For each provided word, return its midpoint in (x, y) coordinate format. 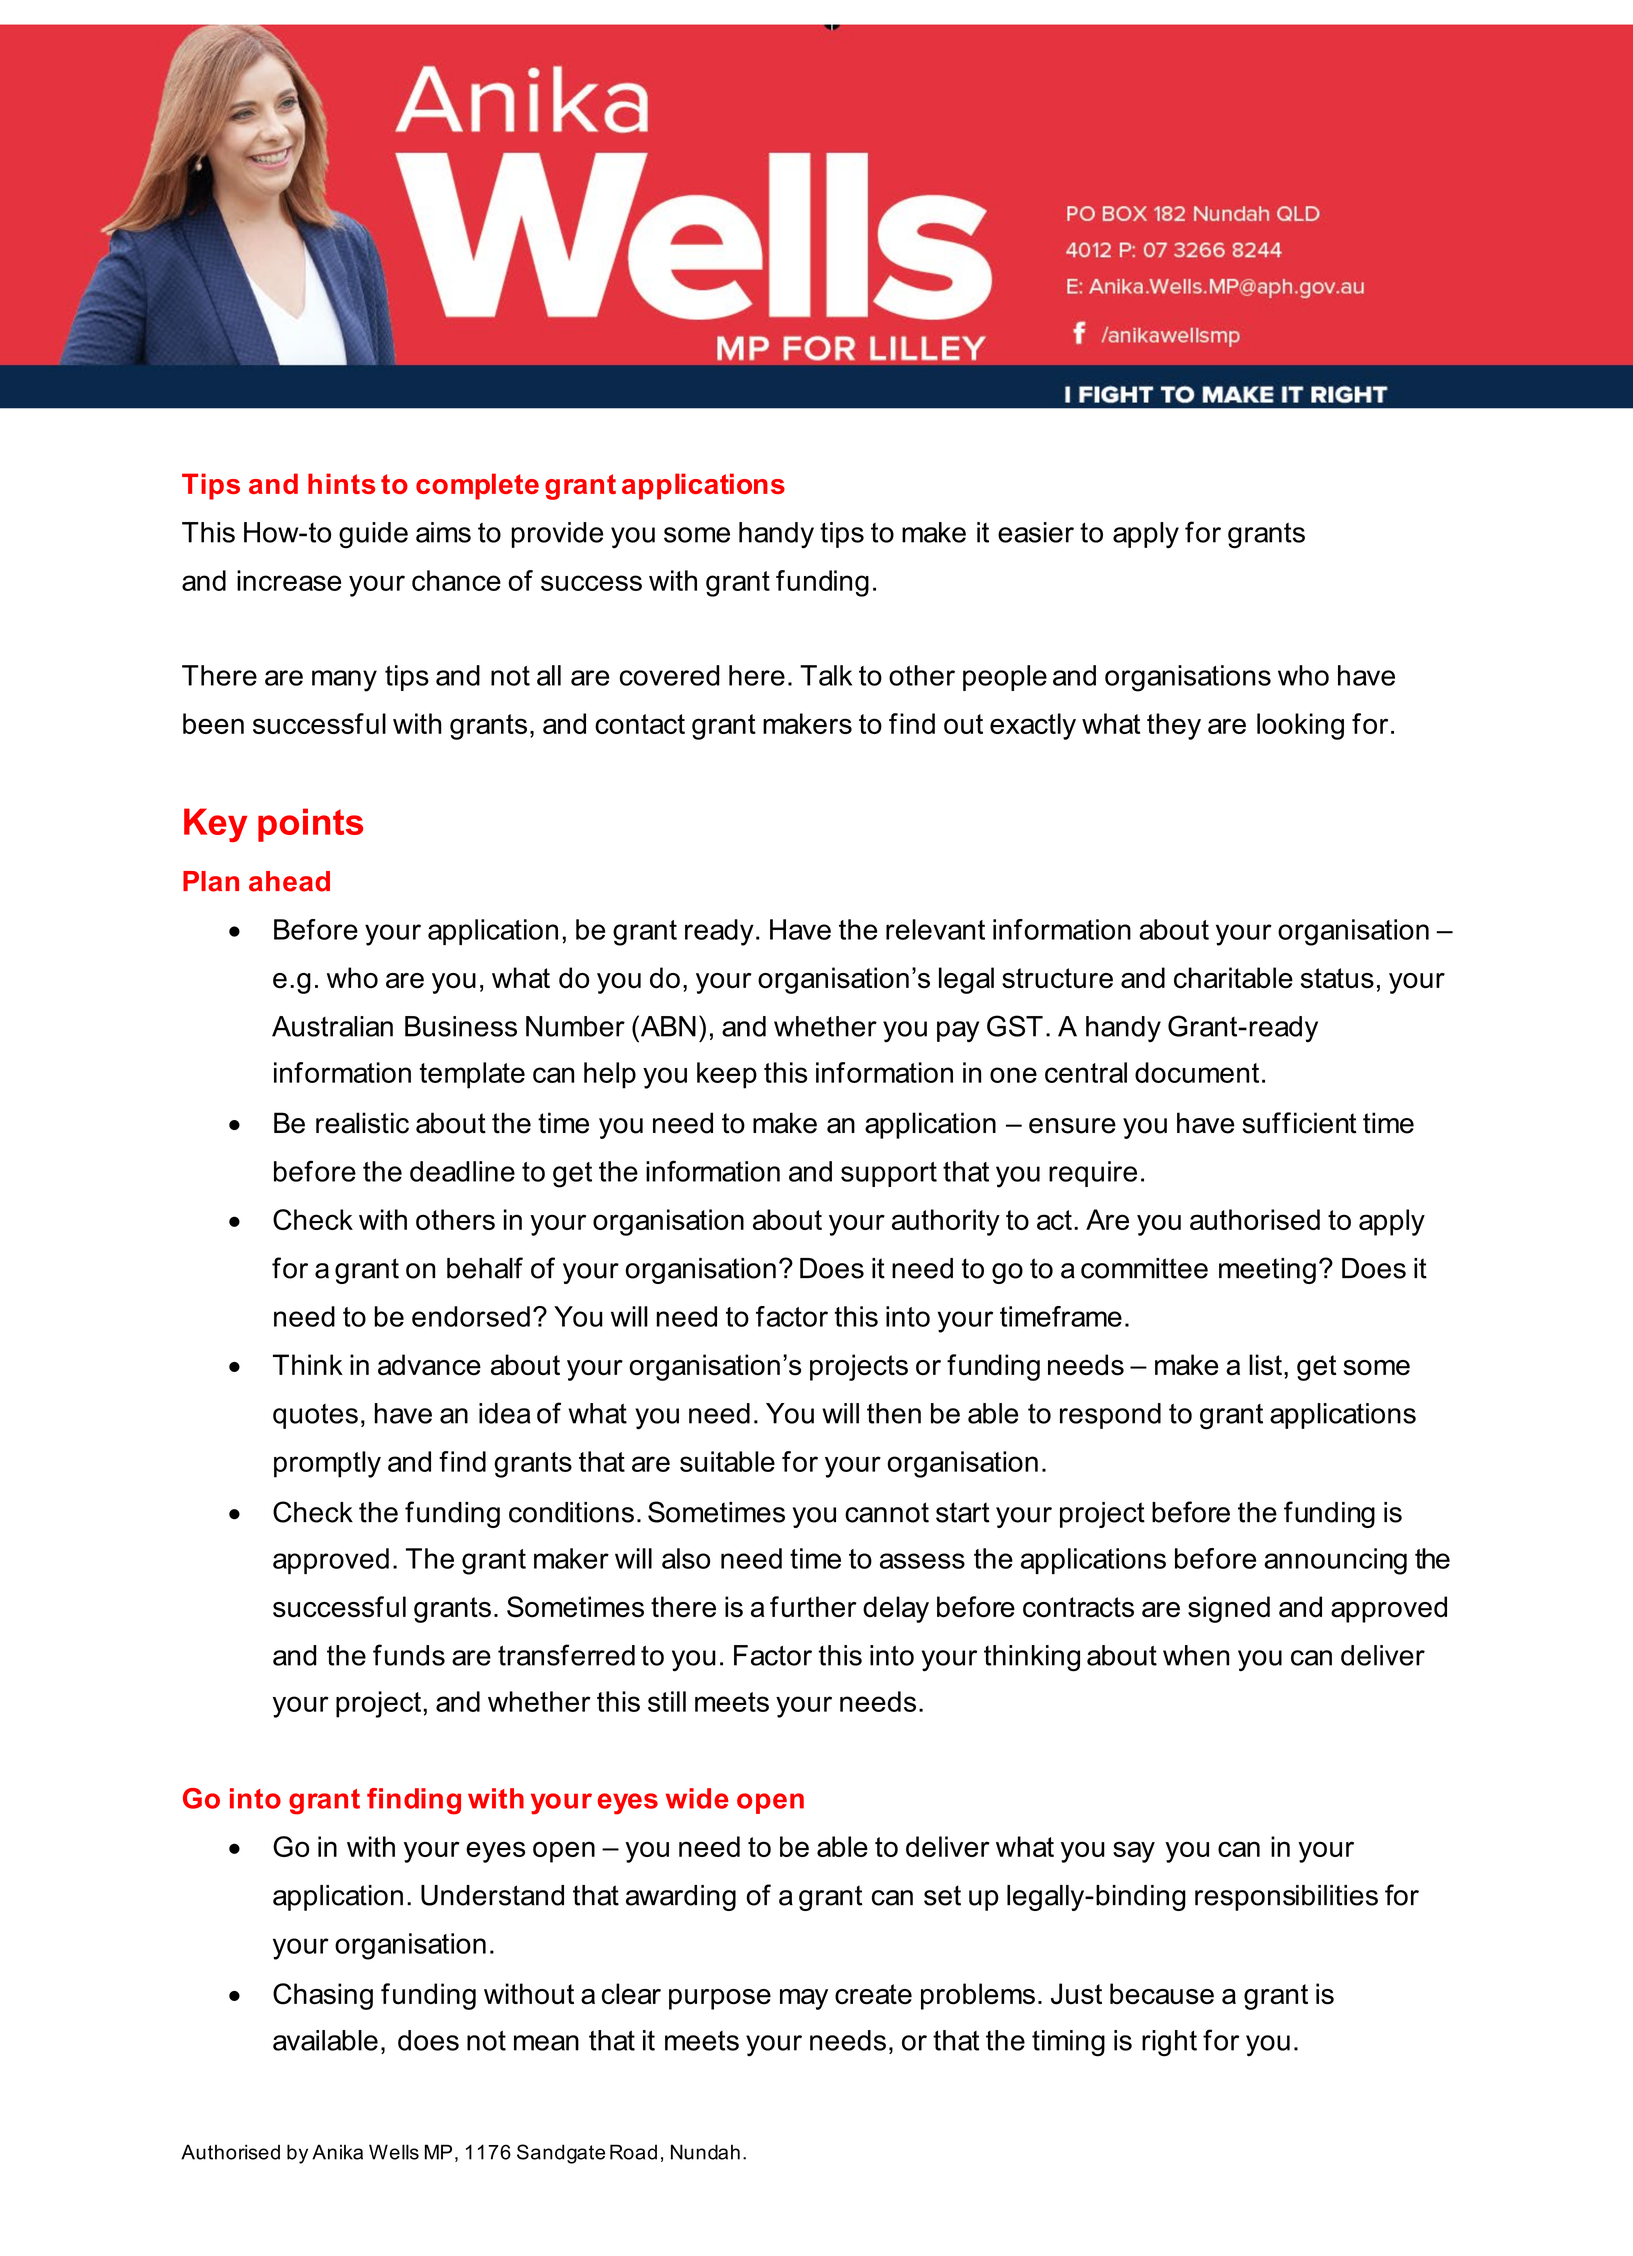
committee (1144, 1268)
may (804, 1999)
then (894, 1413)
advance (429, 1365)
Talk (826, 675)
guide (373, 535)
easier (1036, 532)
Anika (337, 2152)
